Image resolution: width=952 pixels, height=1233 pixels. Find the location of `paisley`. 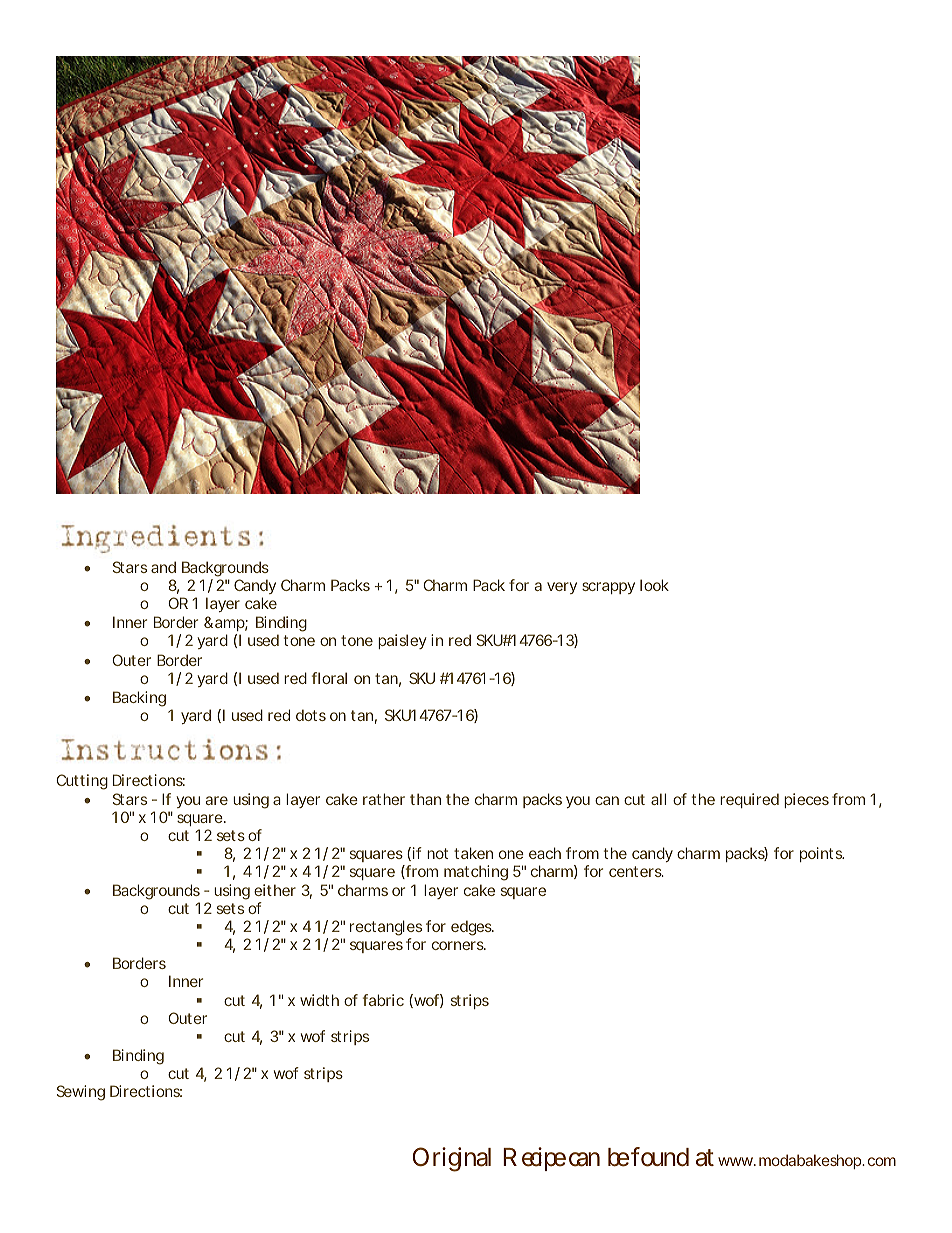

paisley is located at coordinates (402, 641).
